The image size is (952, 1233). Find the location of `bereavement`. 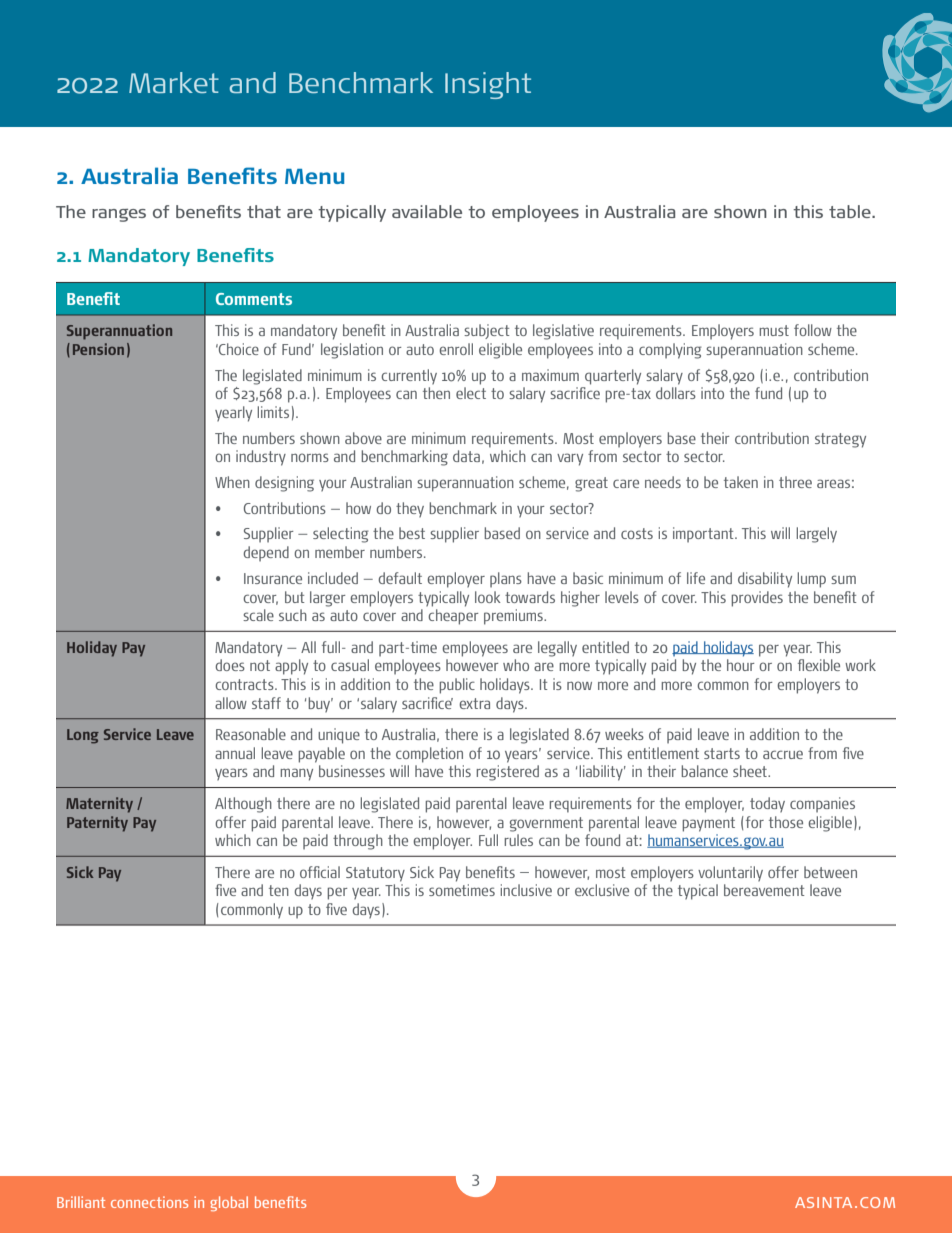

bereavement is located at coordinates (764, 890).
